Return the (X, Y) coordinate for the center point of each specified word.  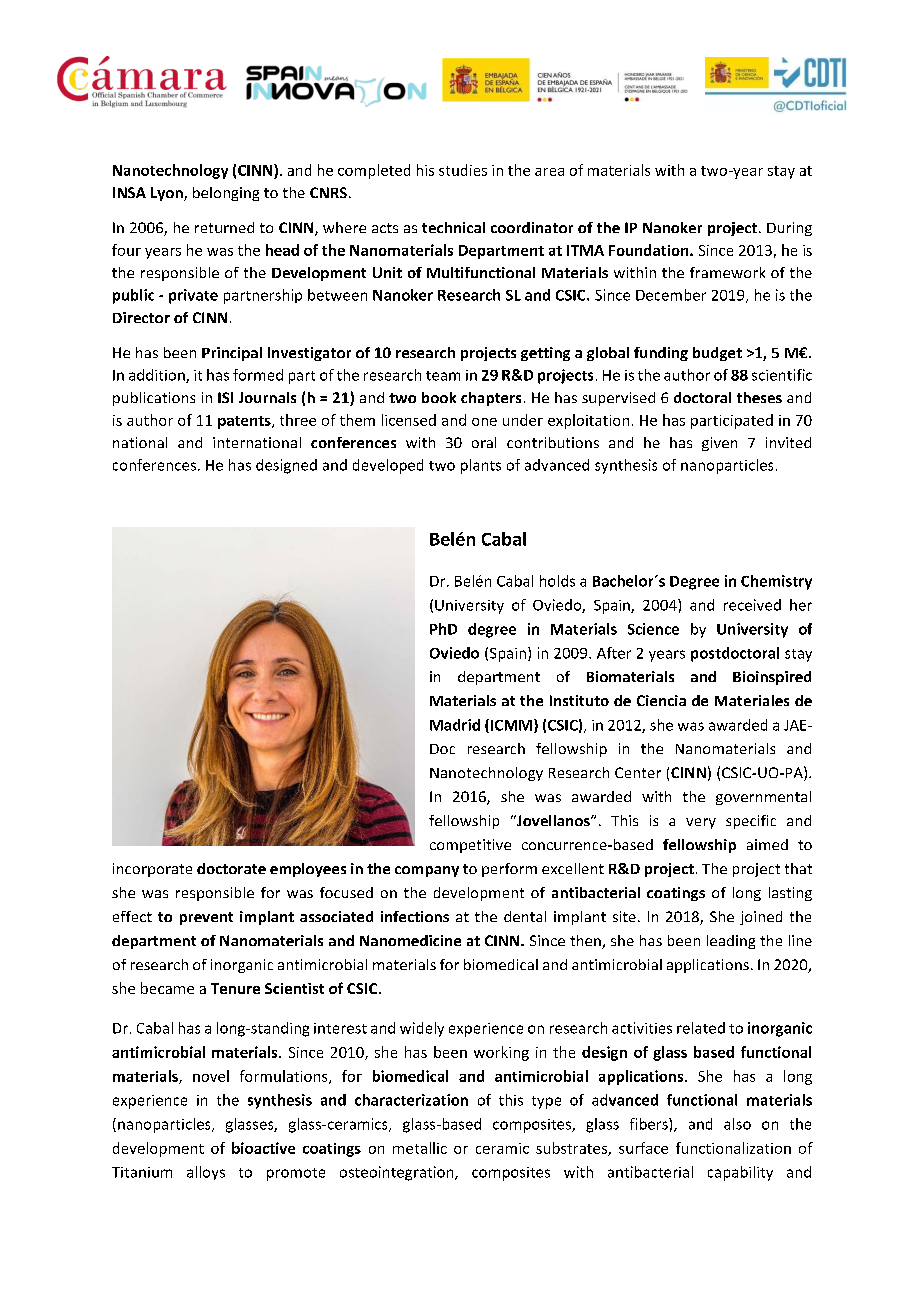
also (737, 1124)
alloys (206, 1173)
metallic (420, 1148)
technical (453, 227)
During (789, 229)
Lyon (168, 194)
